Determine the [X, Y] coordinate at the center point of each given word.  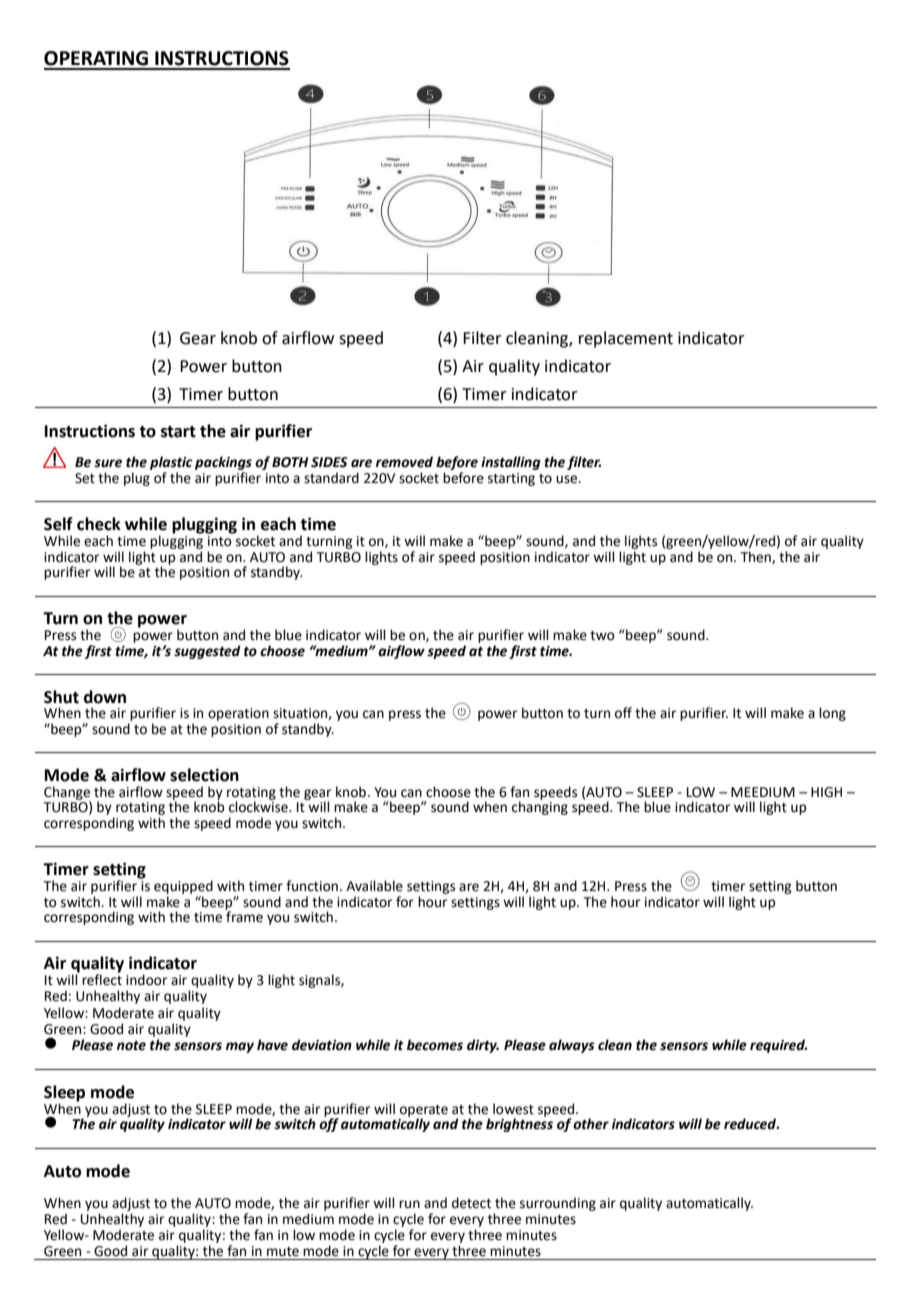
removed [404, 462]
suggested [207, 652]
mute [283, 1252]
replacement [626, 339]
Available [374, 886]
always [572, 1046]
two [602, 636]
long [832, 714]
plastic [171, 464]
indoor [146, 980]
